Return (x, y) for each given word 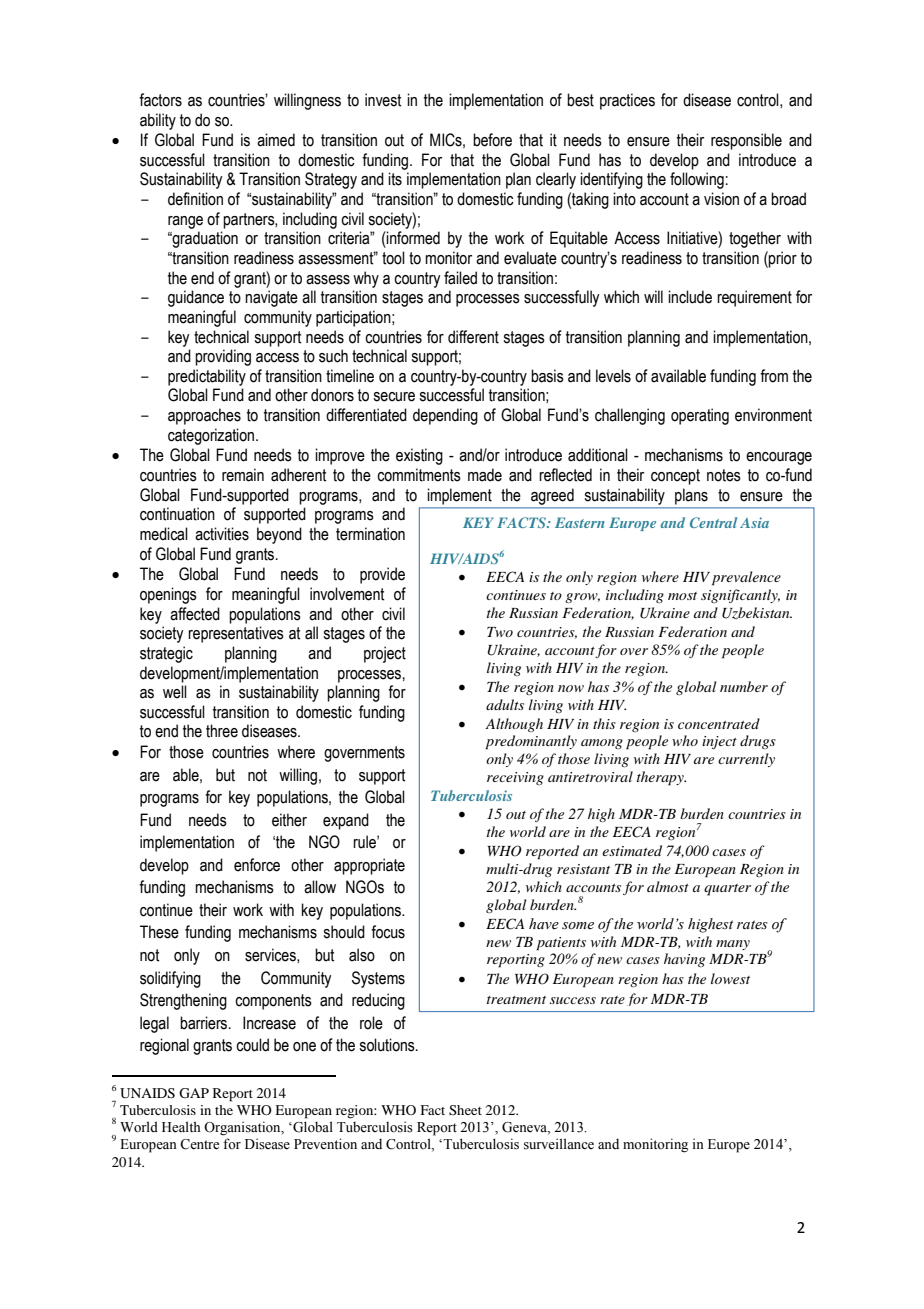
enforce (257, 865)
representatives (236, 634)
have (544, 924)
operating (700, 416)
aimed (276, 140)
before (492, 140)
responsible (746, 141)
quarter (727, 890)
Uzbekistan (757, 613)
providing (223, 357)
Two (500, 632)
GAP (194, 1093)
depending (445, 416)
